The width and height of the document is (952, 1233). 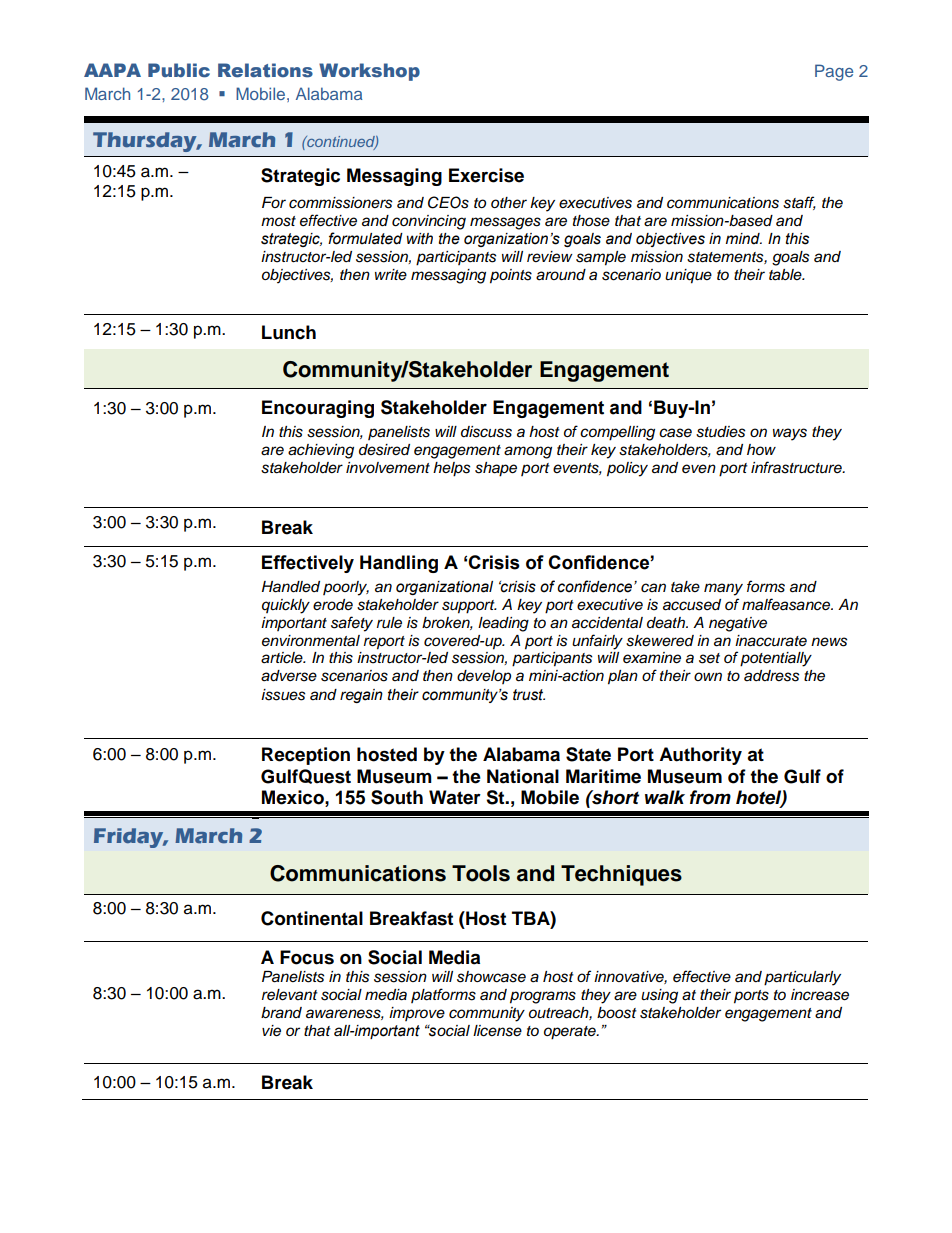 I want to click on issues, so click(x=283, y=695).
